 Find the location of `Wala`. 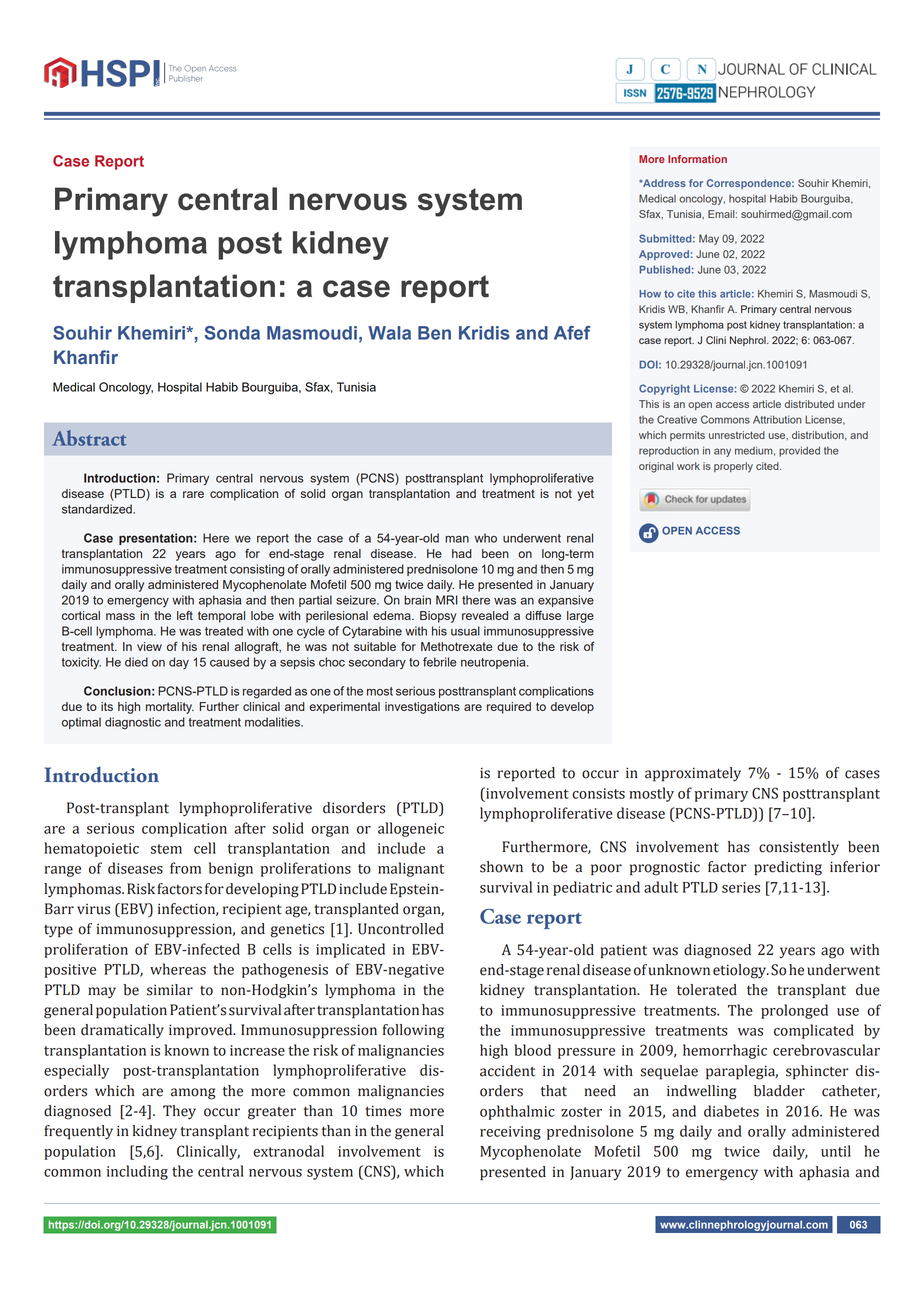

Wala is located at coordinates (389, 333).
